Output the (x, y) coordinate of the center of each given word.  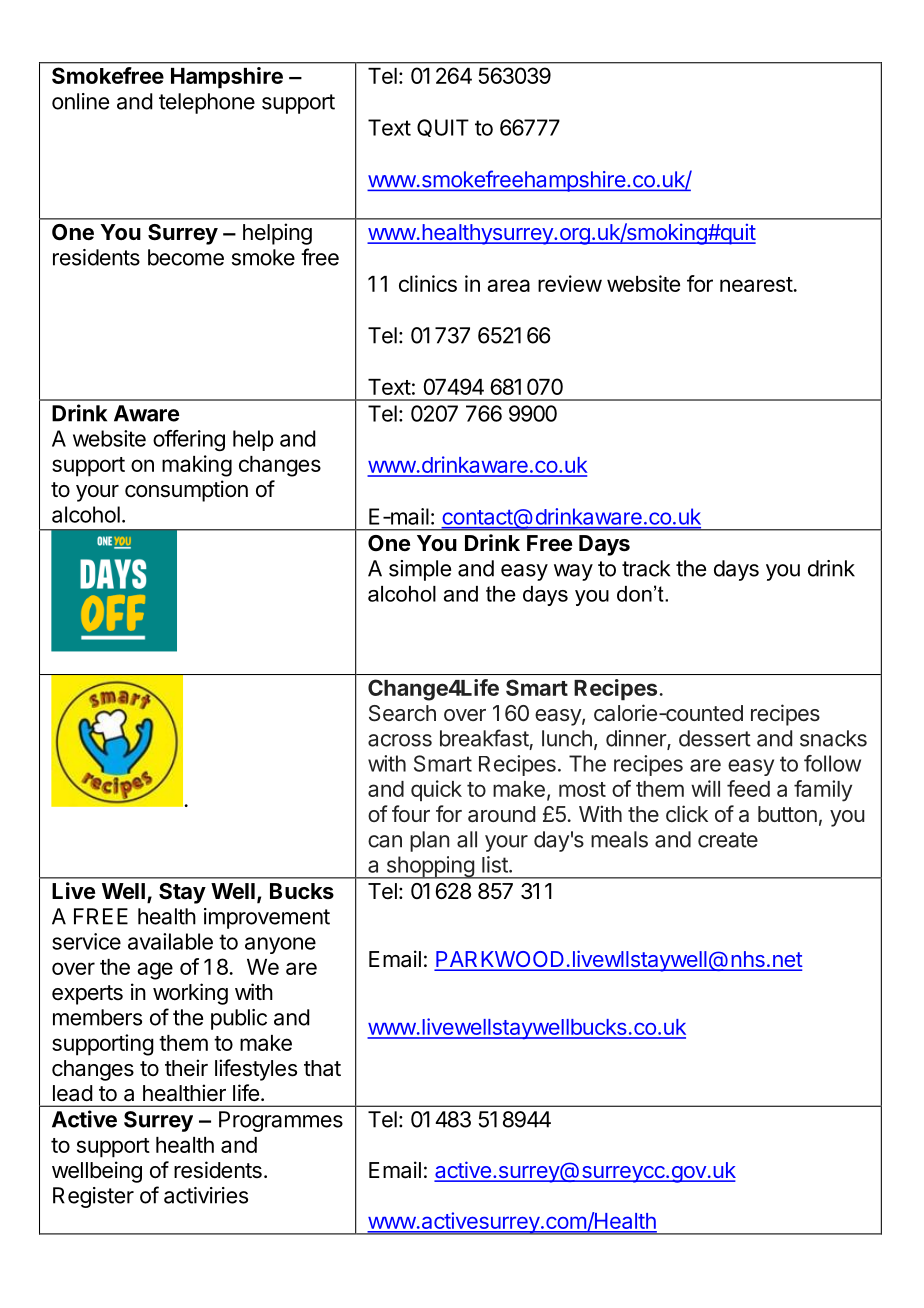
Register (93, 1197)
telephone (207, 103)
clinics (428, 283)
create (728, 840)
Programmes (281, 1121)
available (170, 941)
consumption (186, 491)
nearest (757, 284)
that (322, 1068)
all (467, 839)
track (646, 568)
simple (420, 570)
